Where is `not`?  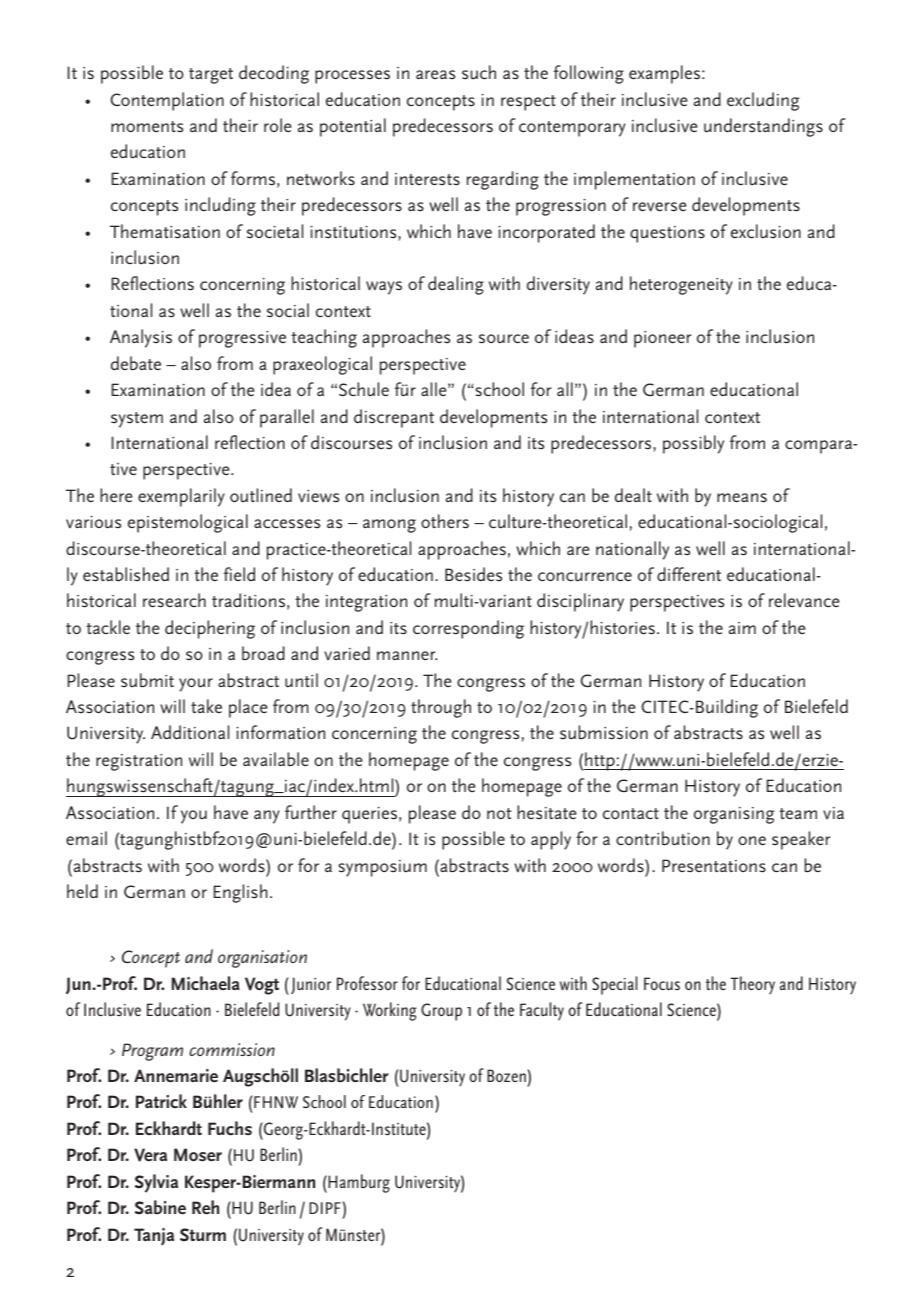 not is located at coordinates (499, 813).
